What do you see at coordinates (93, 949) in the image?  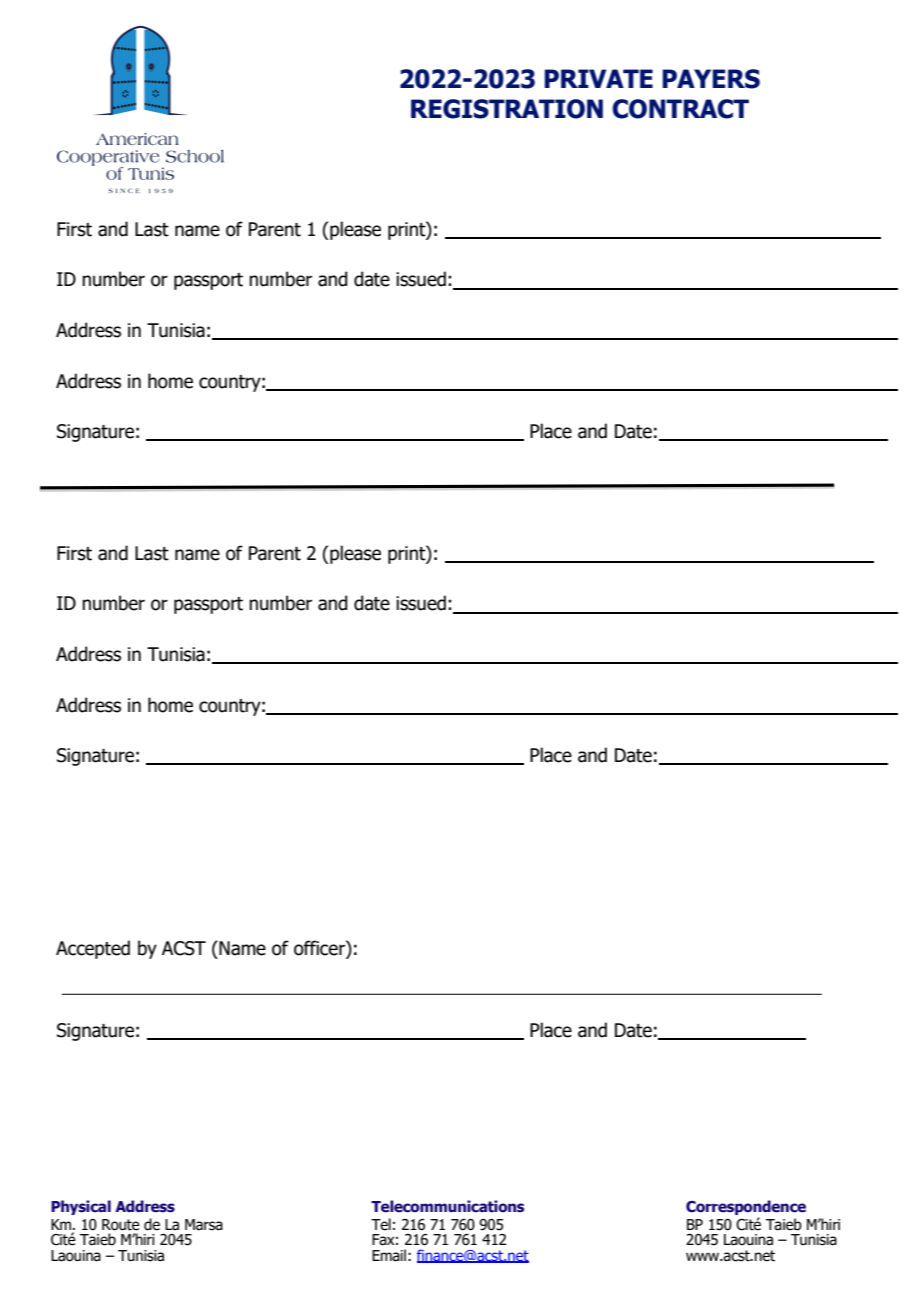 I see `Accepted` at bounding box center [93, 949].
